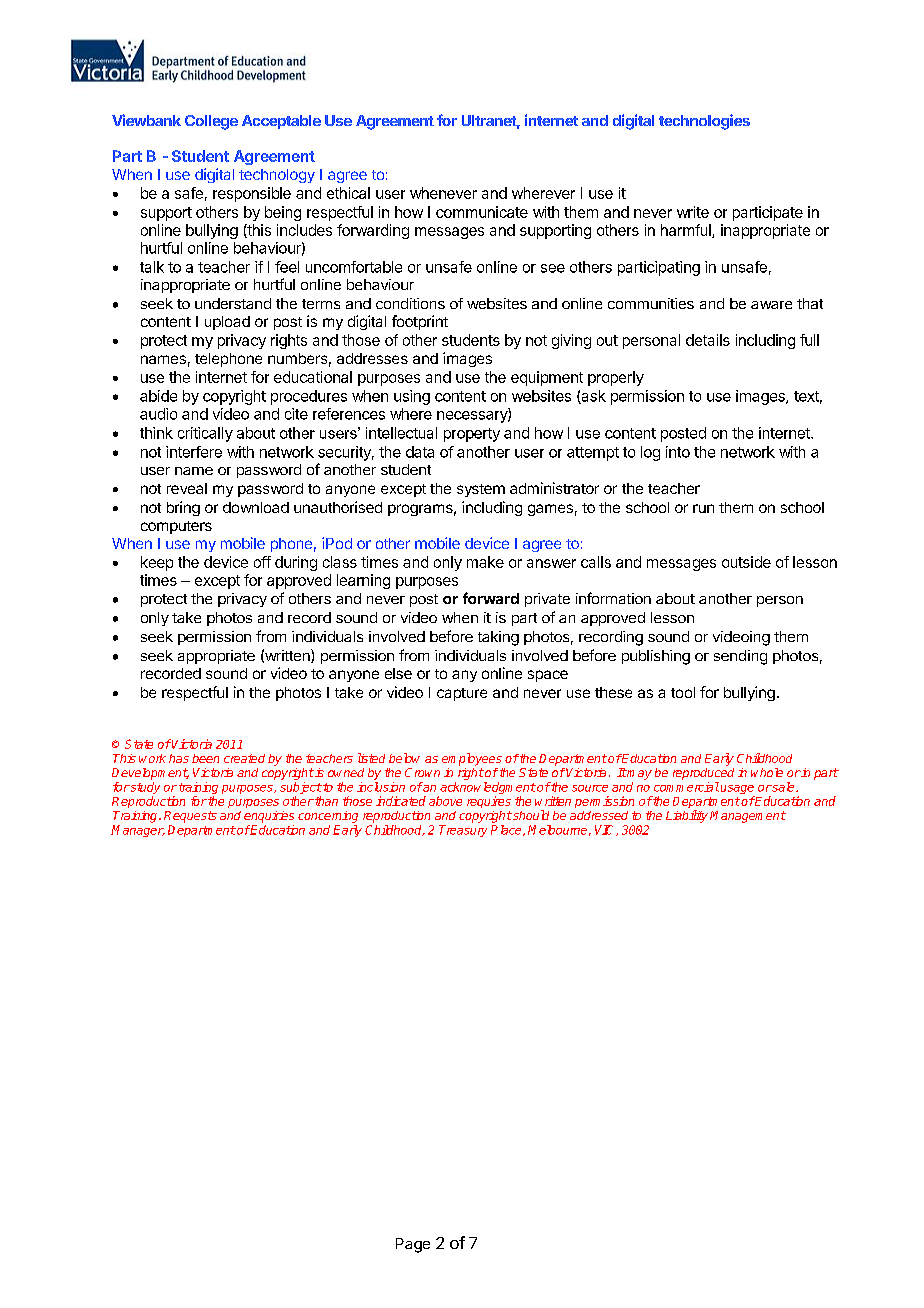  What do you see at coordinates (211, 122) in the document?
I see `College` at bounding box center [211, 122].
